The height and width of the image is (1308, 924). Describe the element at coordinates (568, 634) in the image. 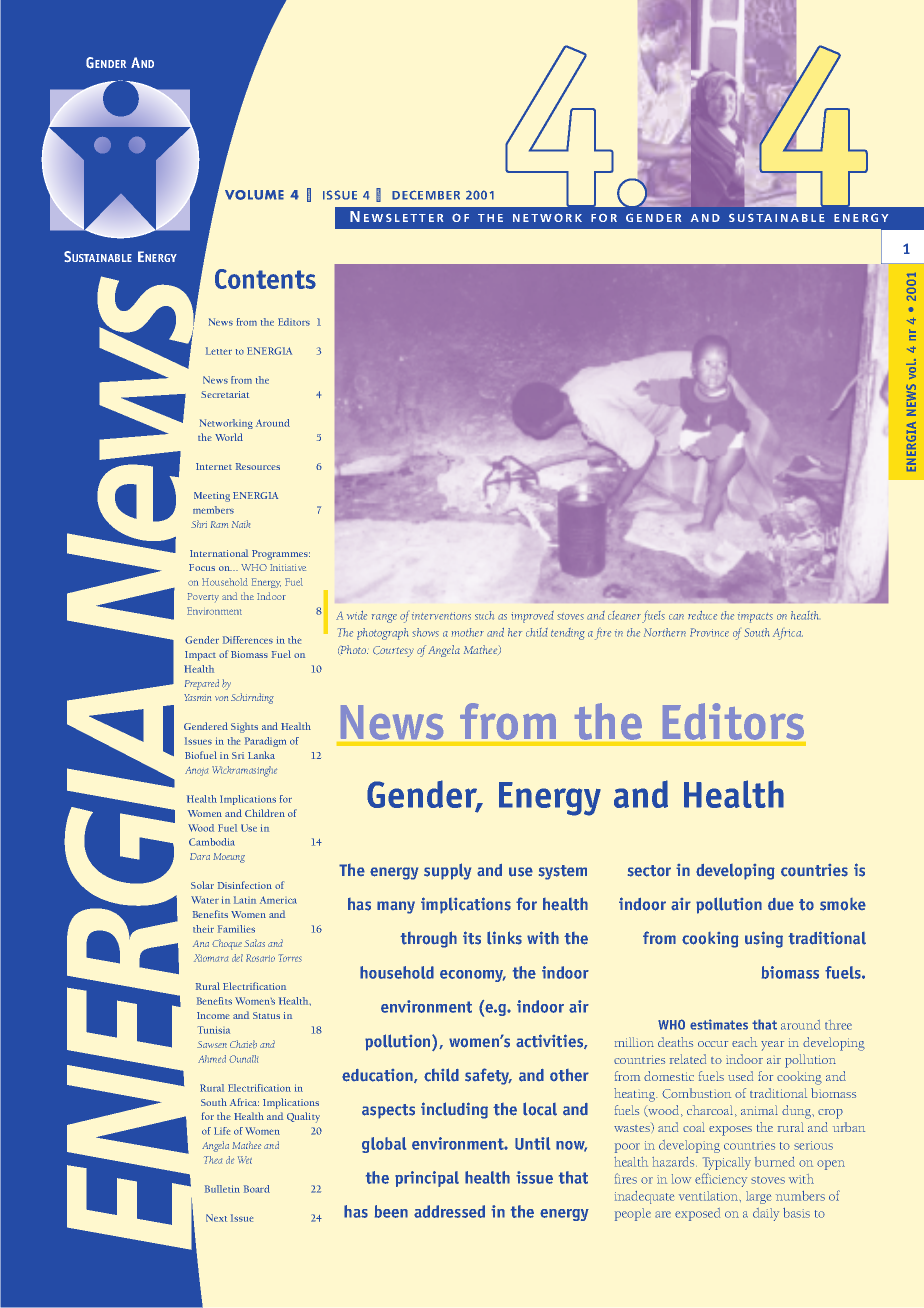

I see `tending` at that location.
